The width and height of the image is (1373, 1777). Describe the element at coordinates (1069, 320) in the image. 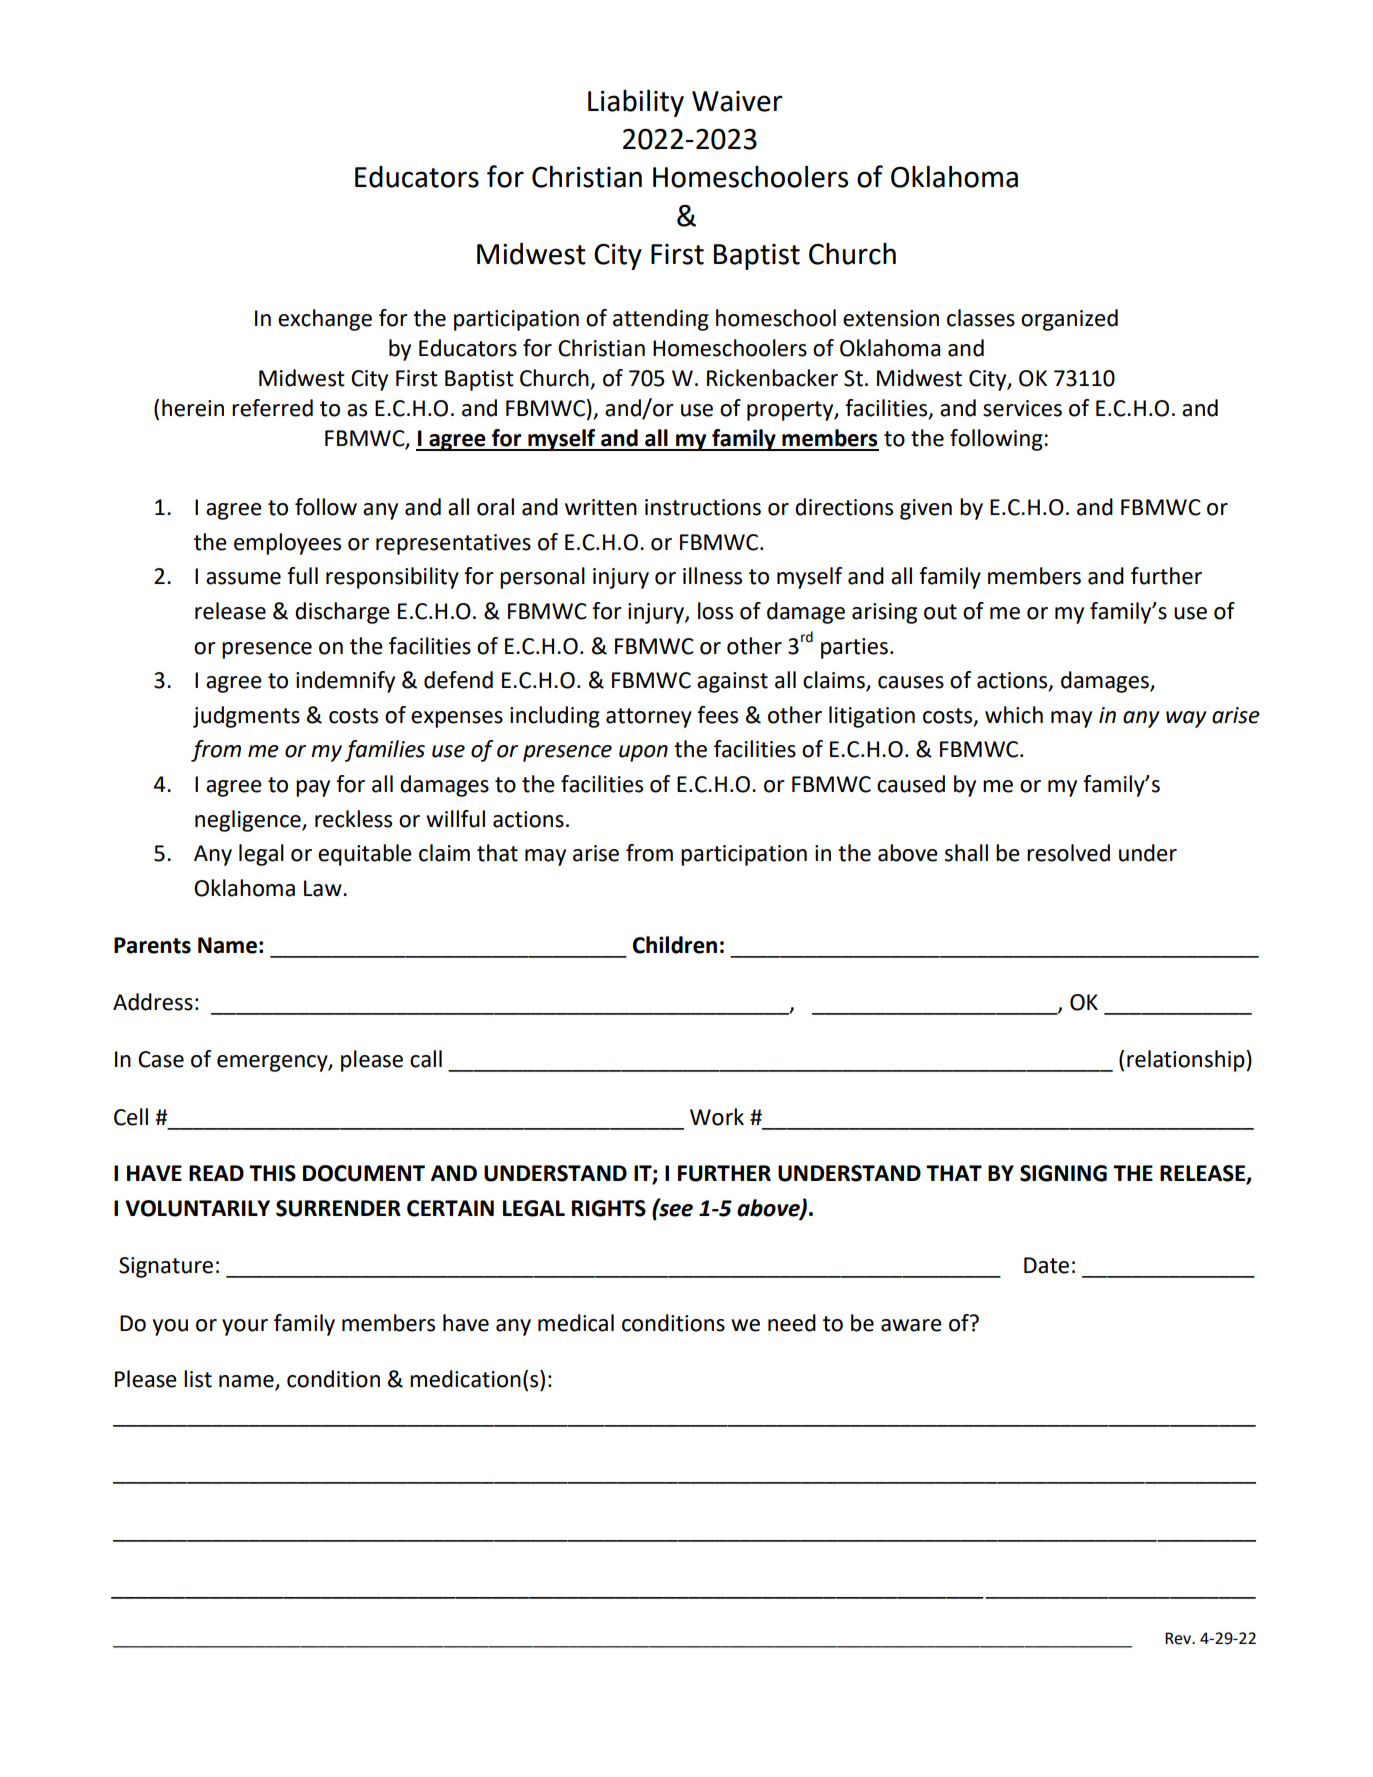

I see `organized` at that location.
